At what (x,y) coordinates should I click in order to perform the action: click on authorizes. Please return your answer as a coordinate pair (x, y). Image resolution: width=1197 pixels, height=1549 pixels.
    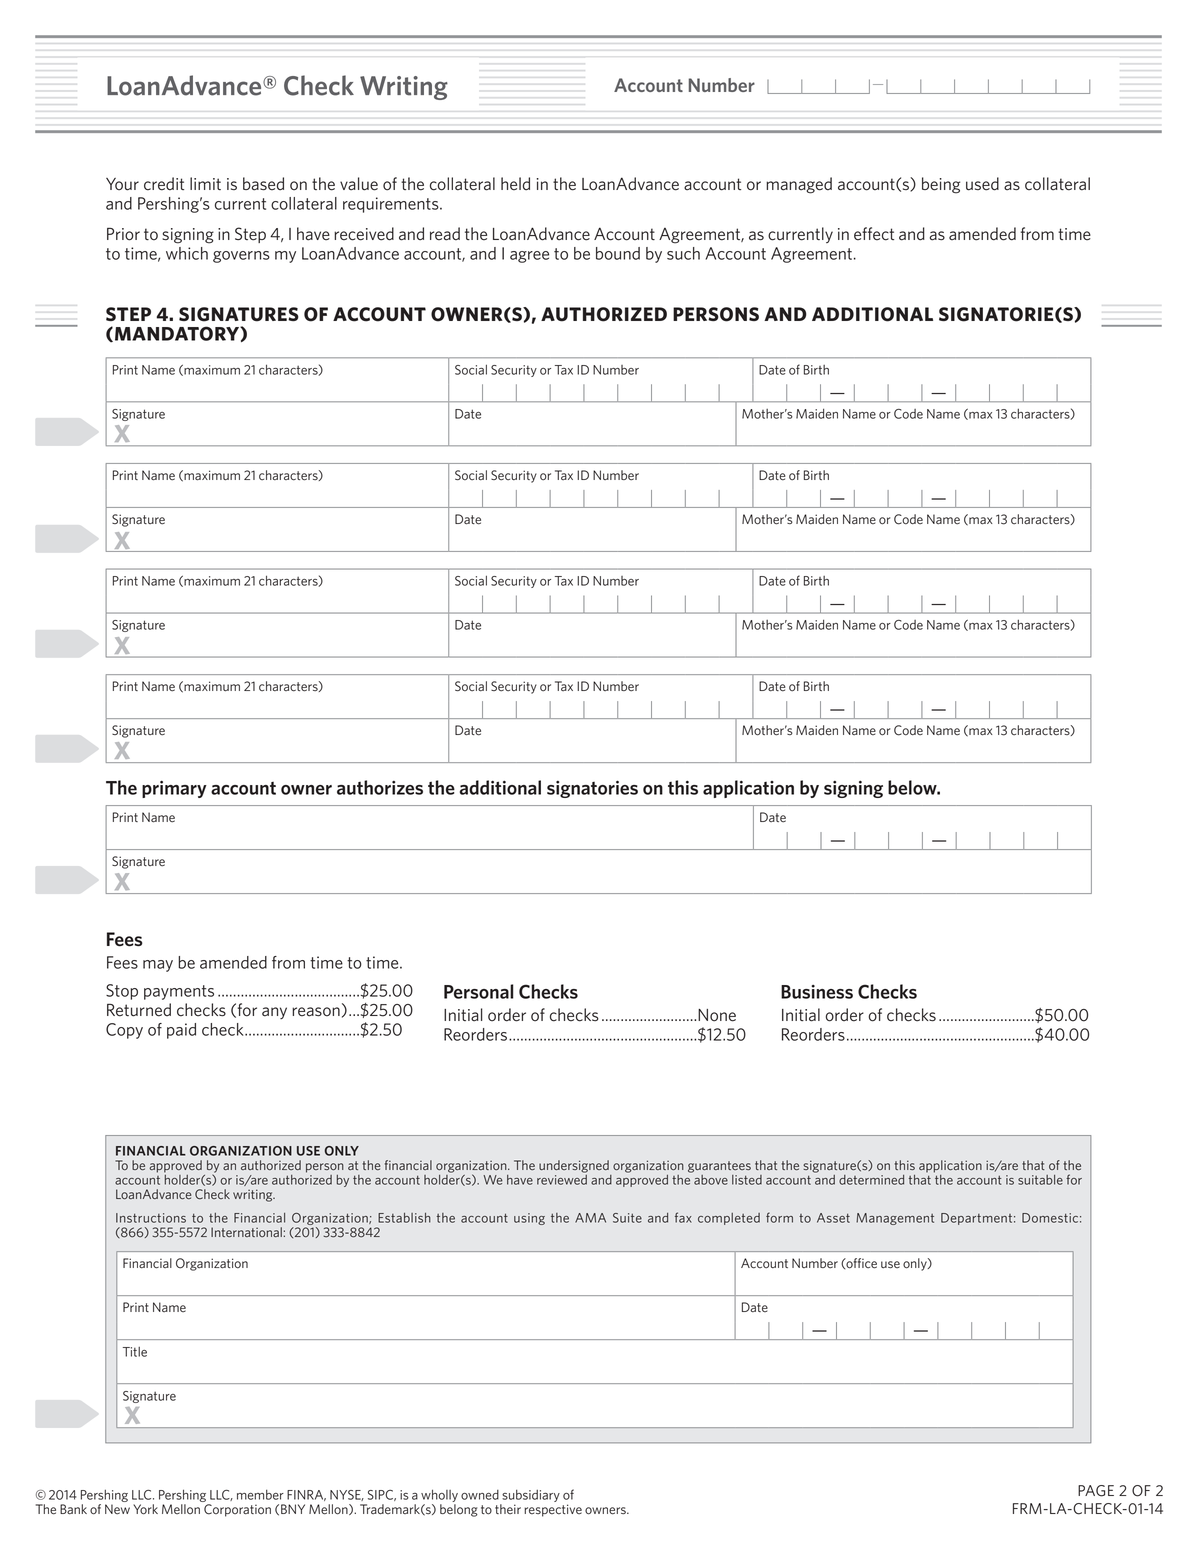
    Looking at the image, I should click on (380, 787).
